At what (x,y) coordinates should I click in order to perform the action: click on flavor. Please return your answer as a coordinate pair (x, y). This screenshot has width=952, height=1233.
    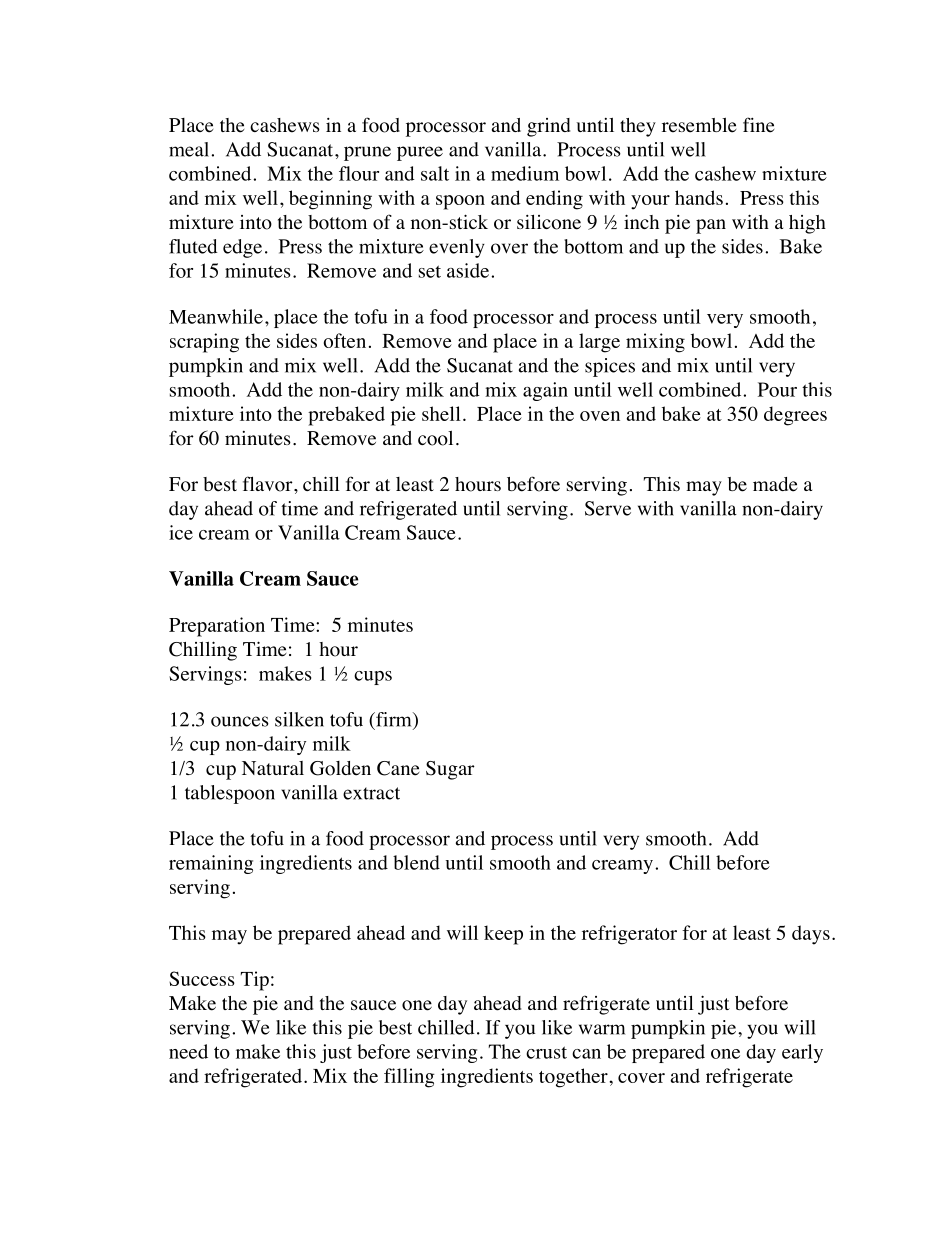
    Looking at the image, I should click on (269, 484).
